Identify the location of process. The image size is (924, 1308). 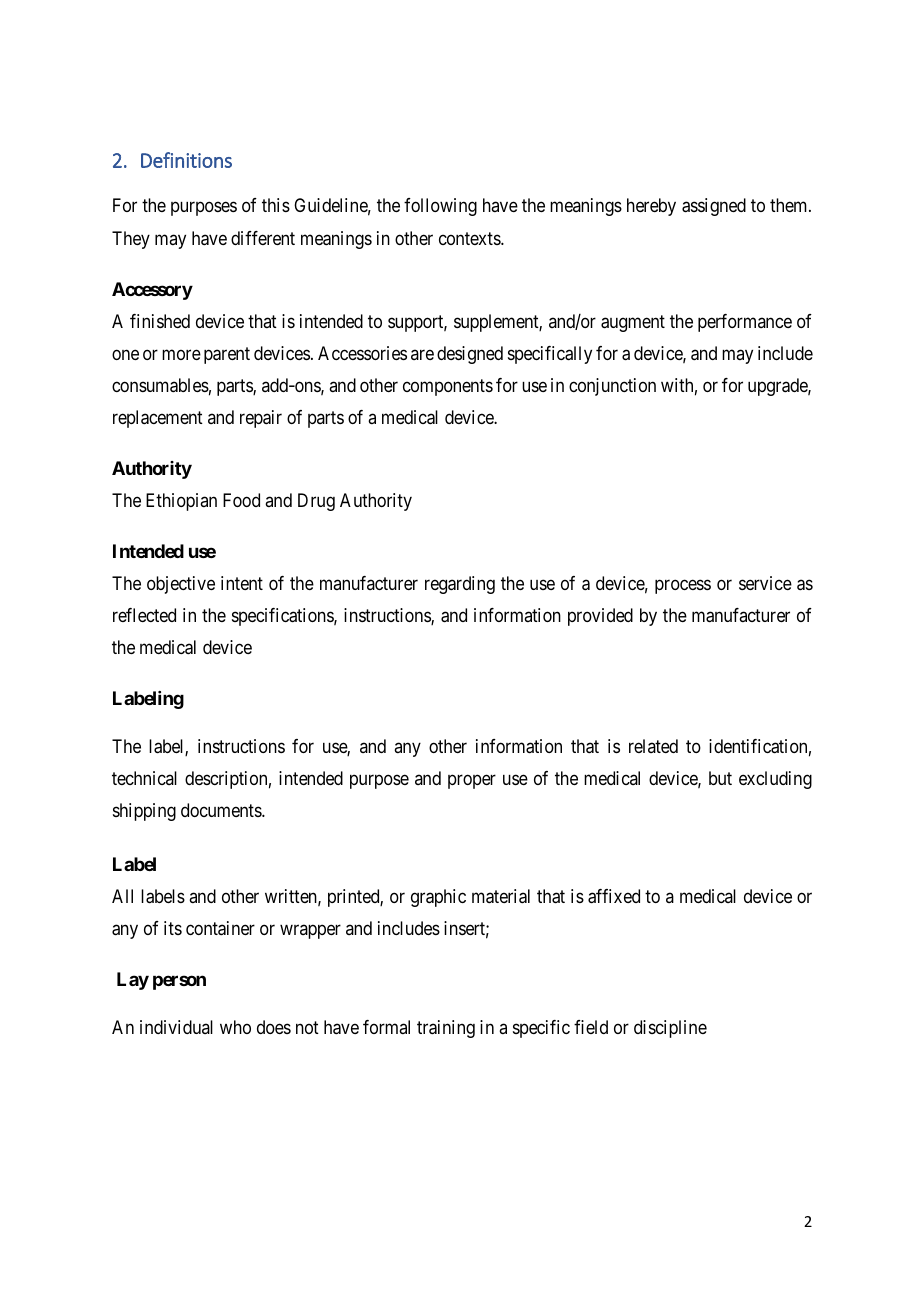
(683, 586).
